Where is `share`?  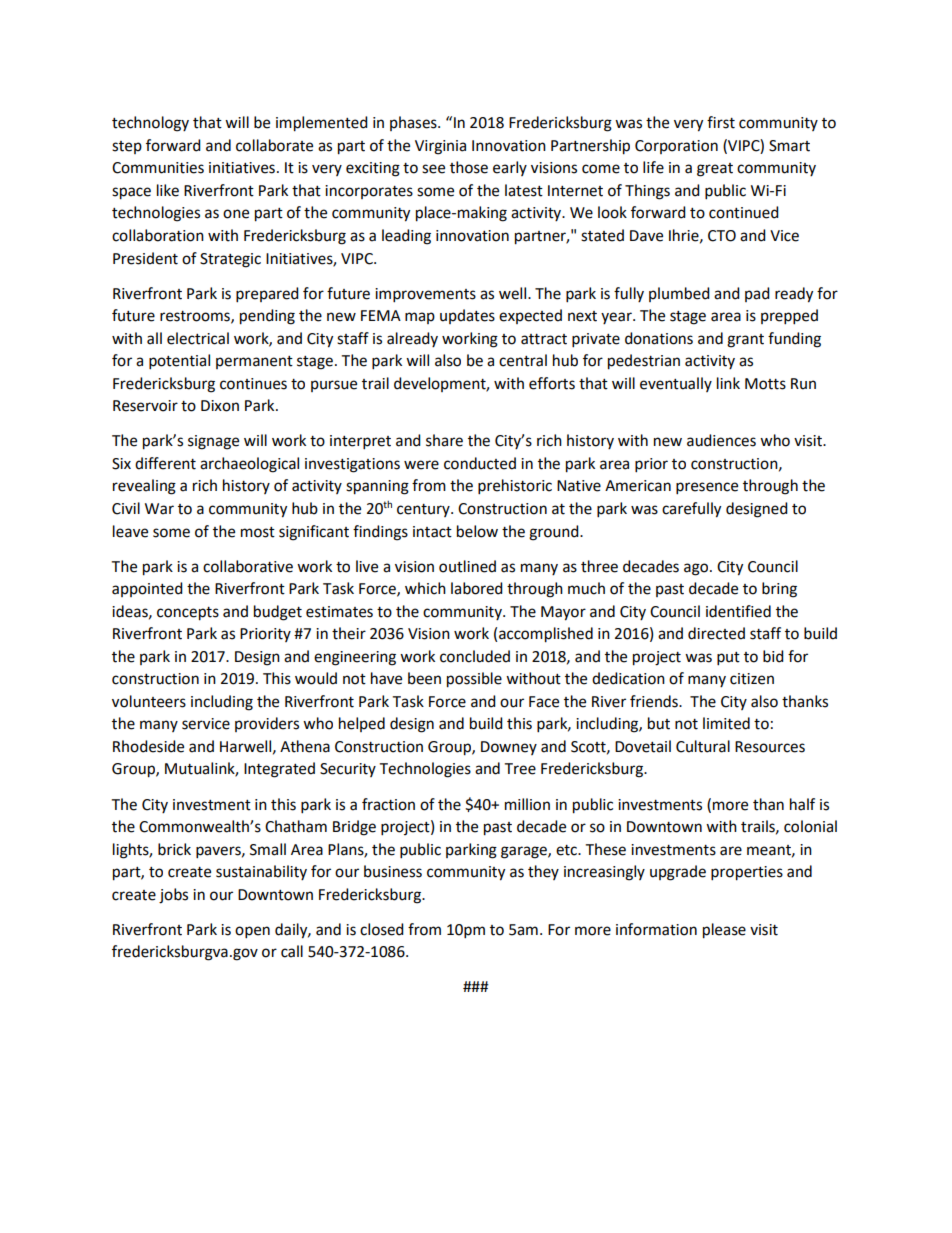
share is located at coordinates (444, 440).
